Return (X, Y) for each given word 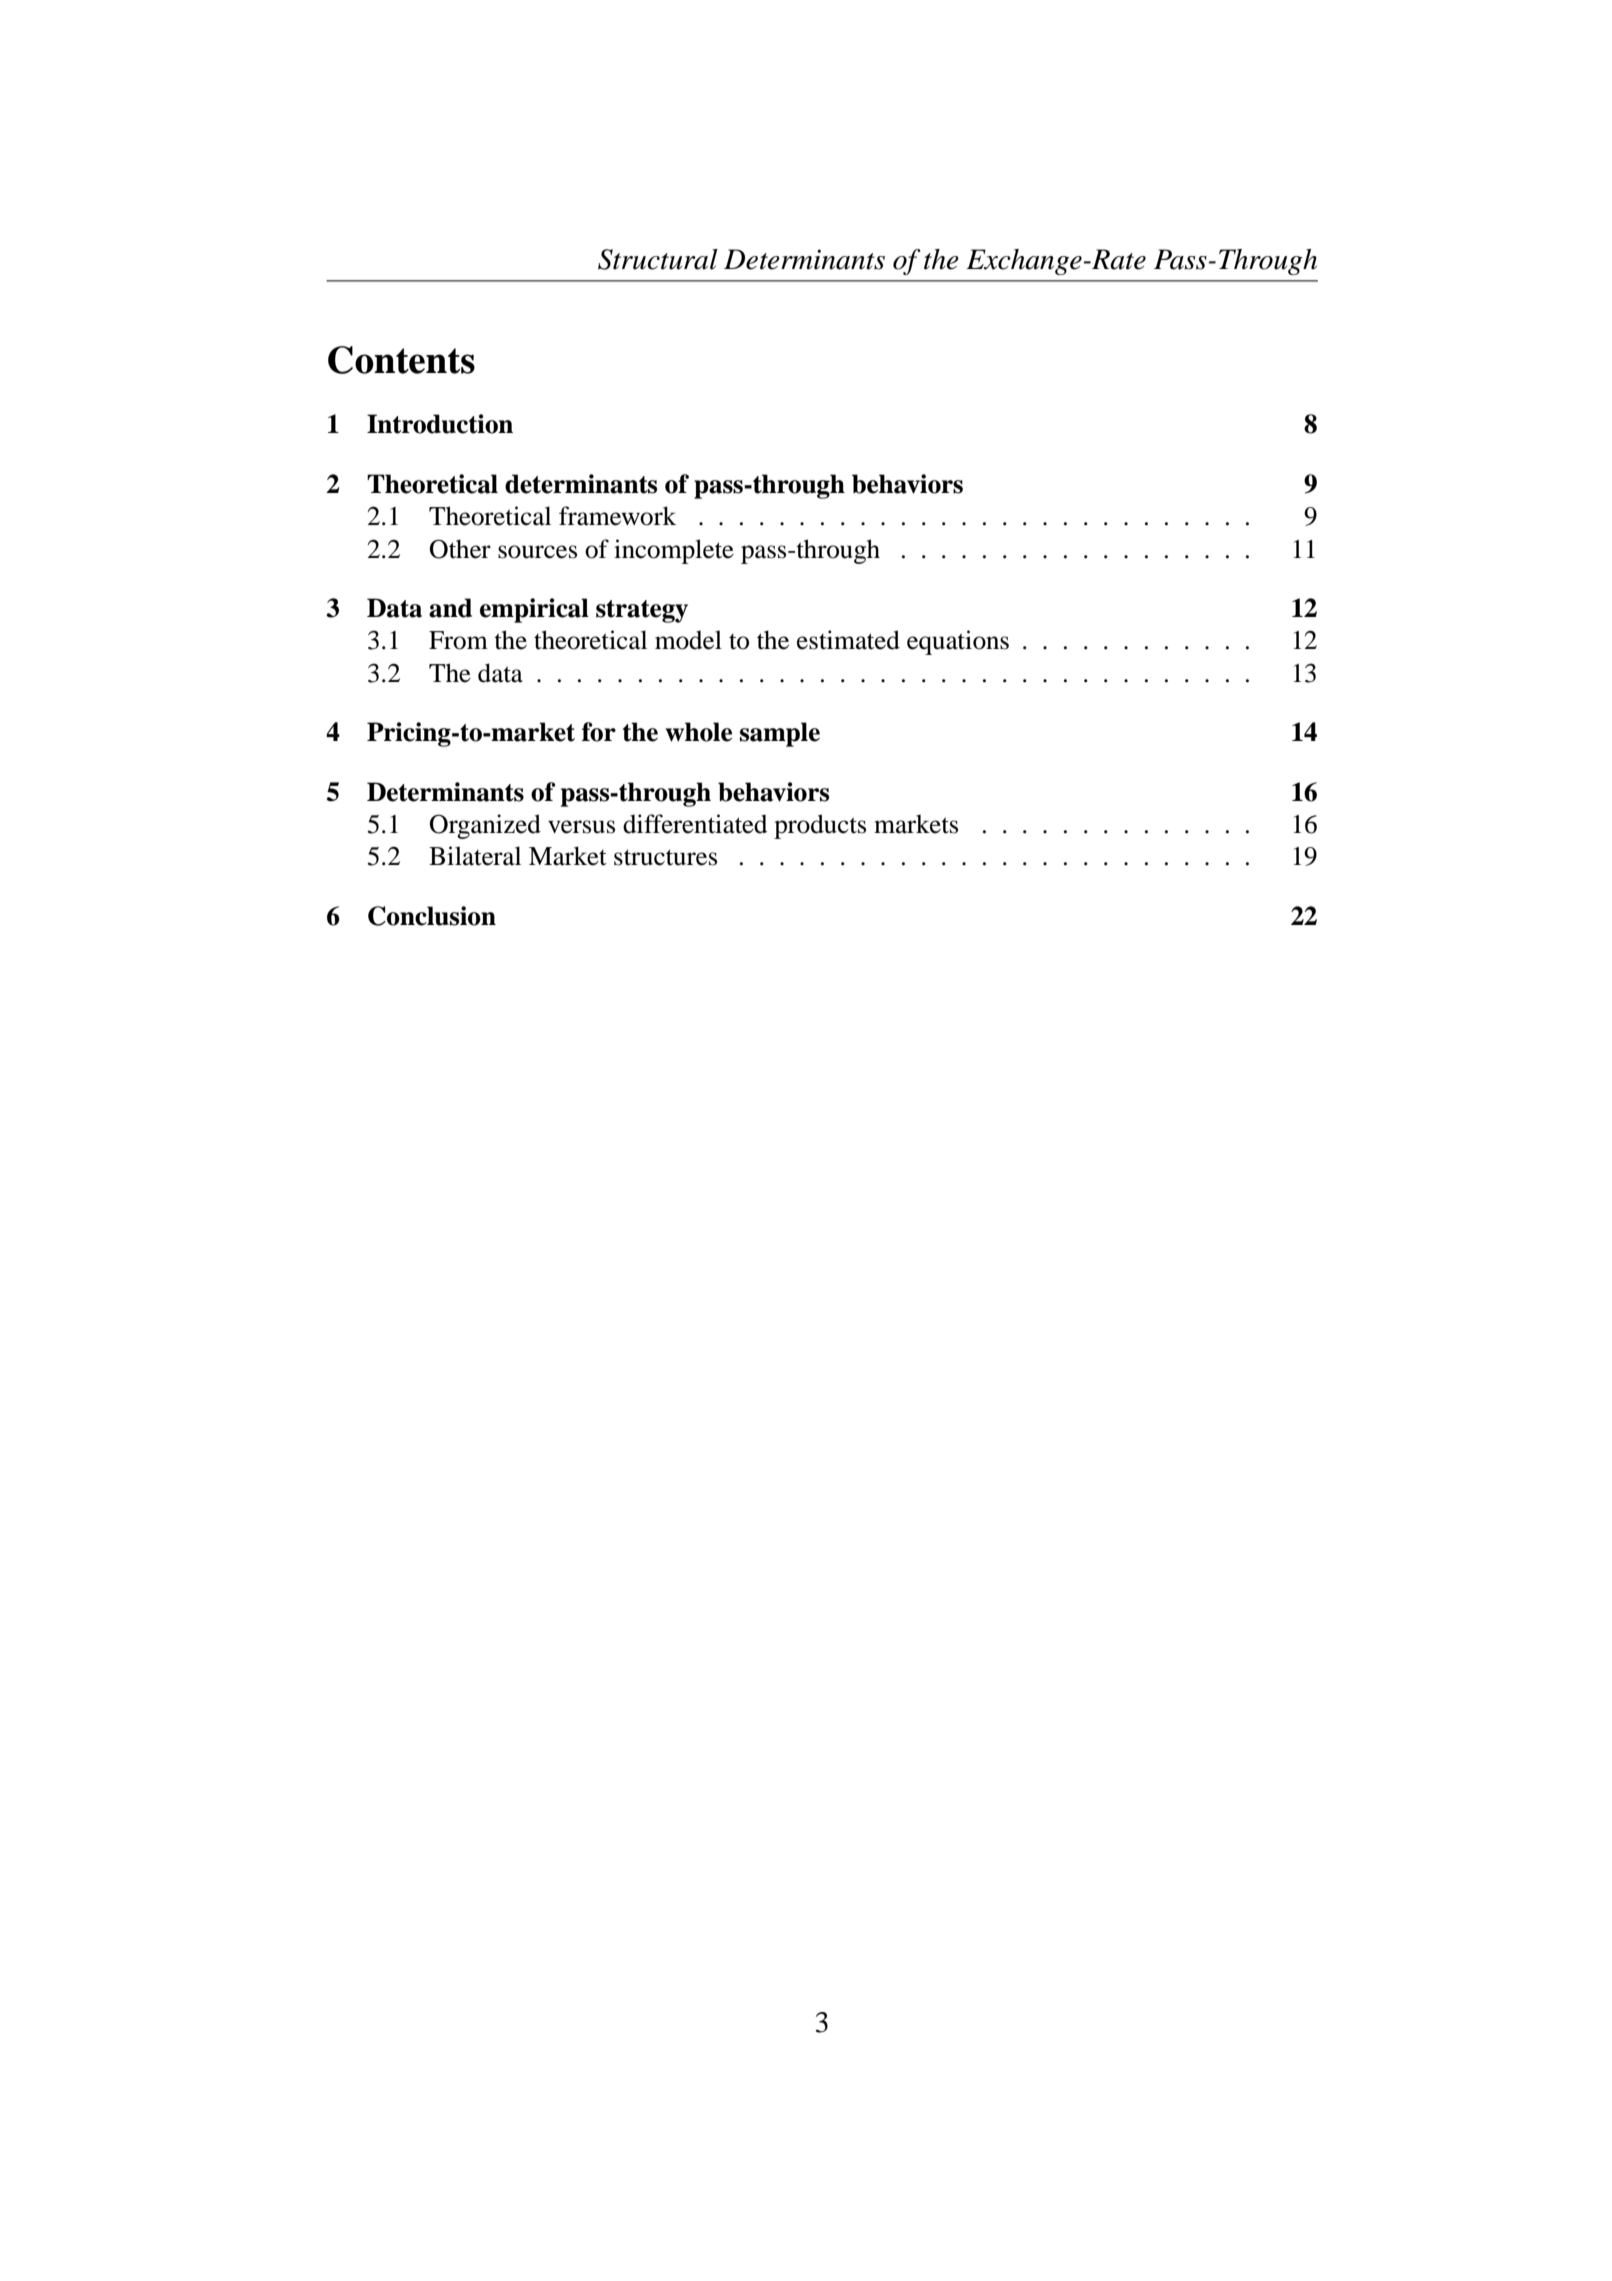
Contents (401, 360)
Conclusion (432, 916)
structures (665, 857)
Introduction (440, 424)
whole (698, 732)
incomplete (674, 551)
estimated (848, 640)
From (458, 640)
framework (617, 516)
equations (958, 642)
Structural (658, 259)
